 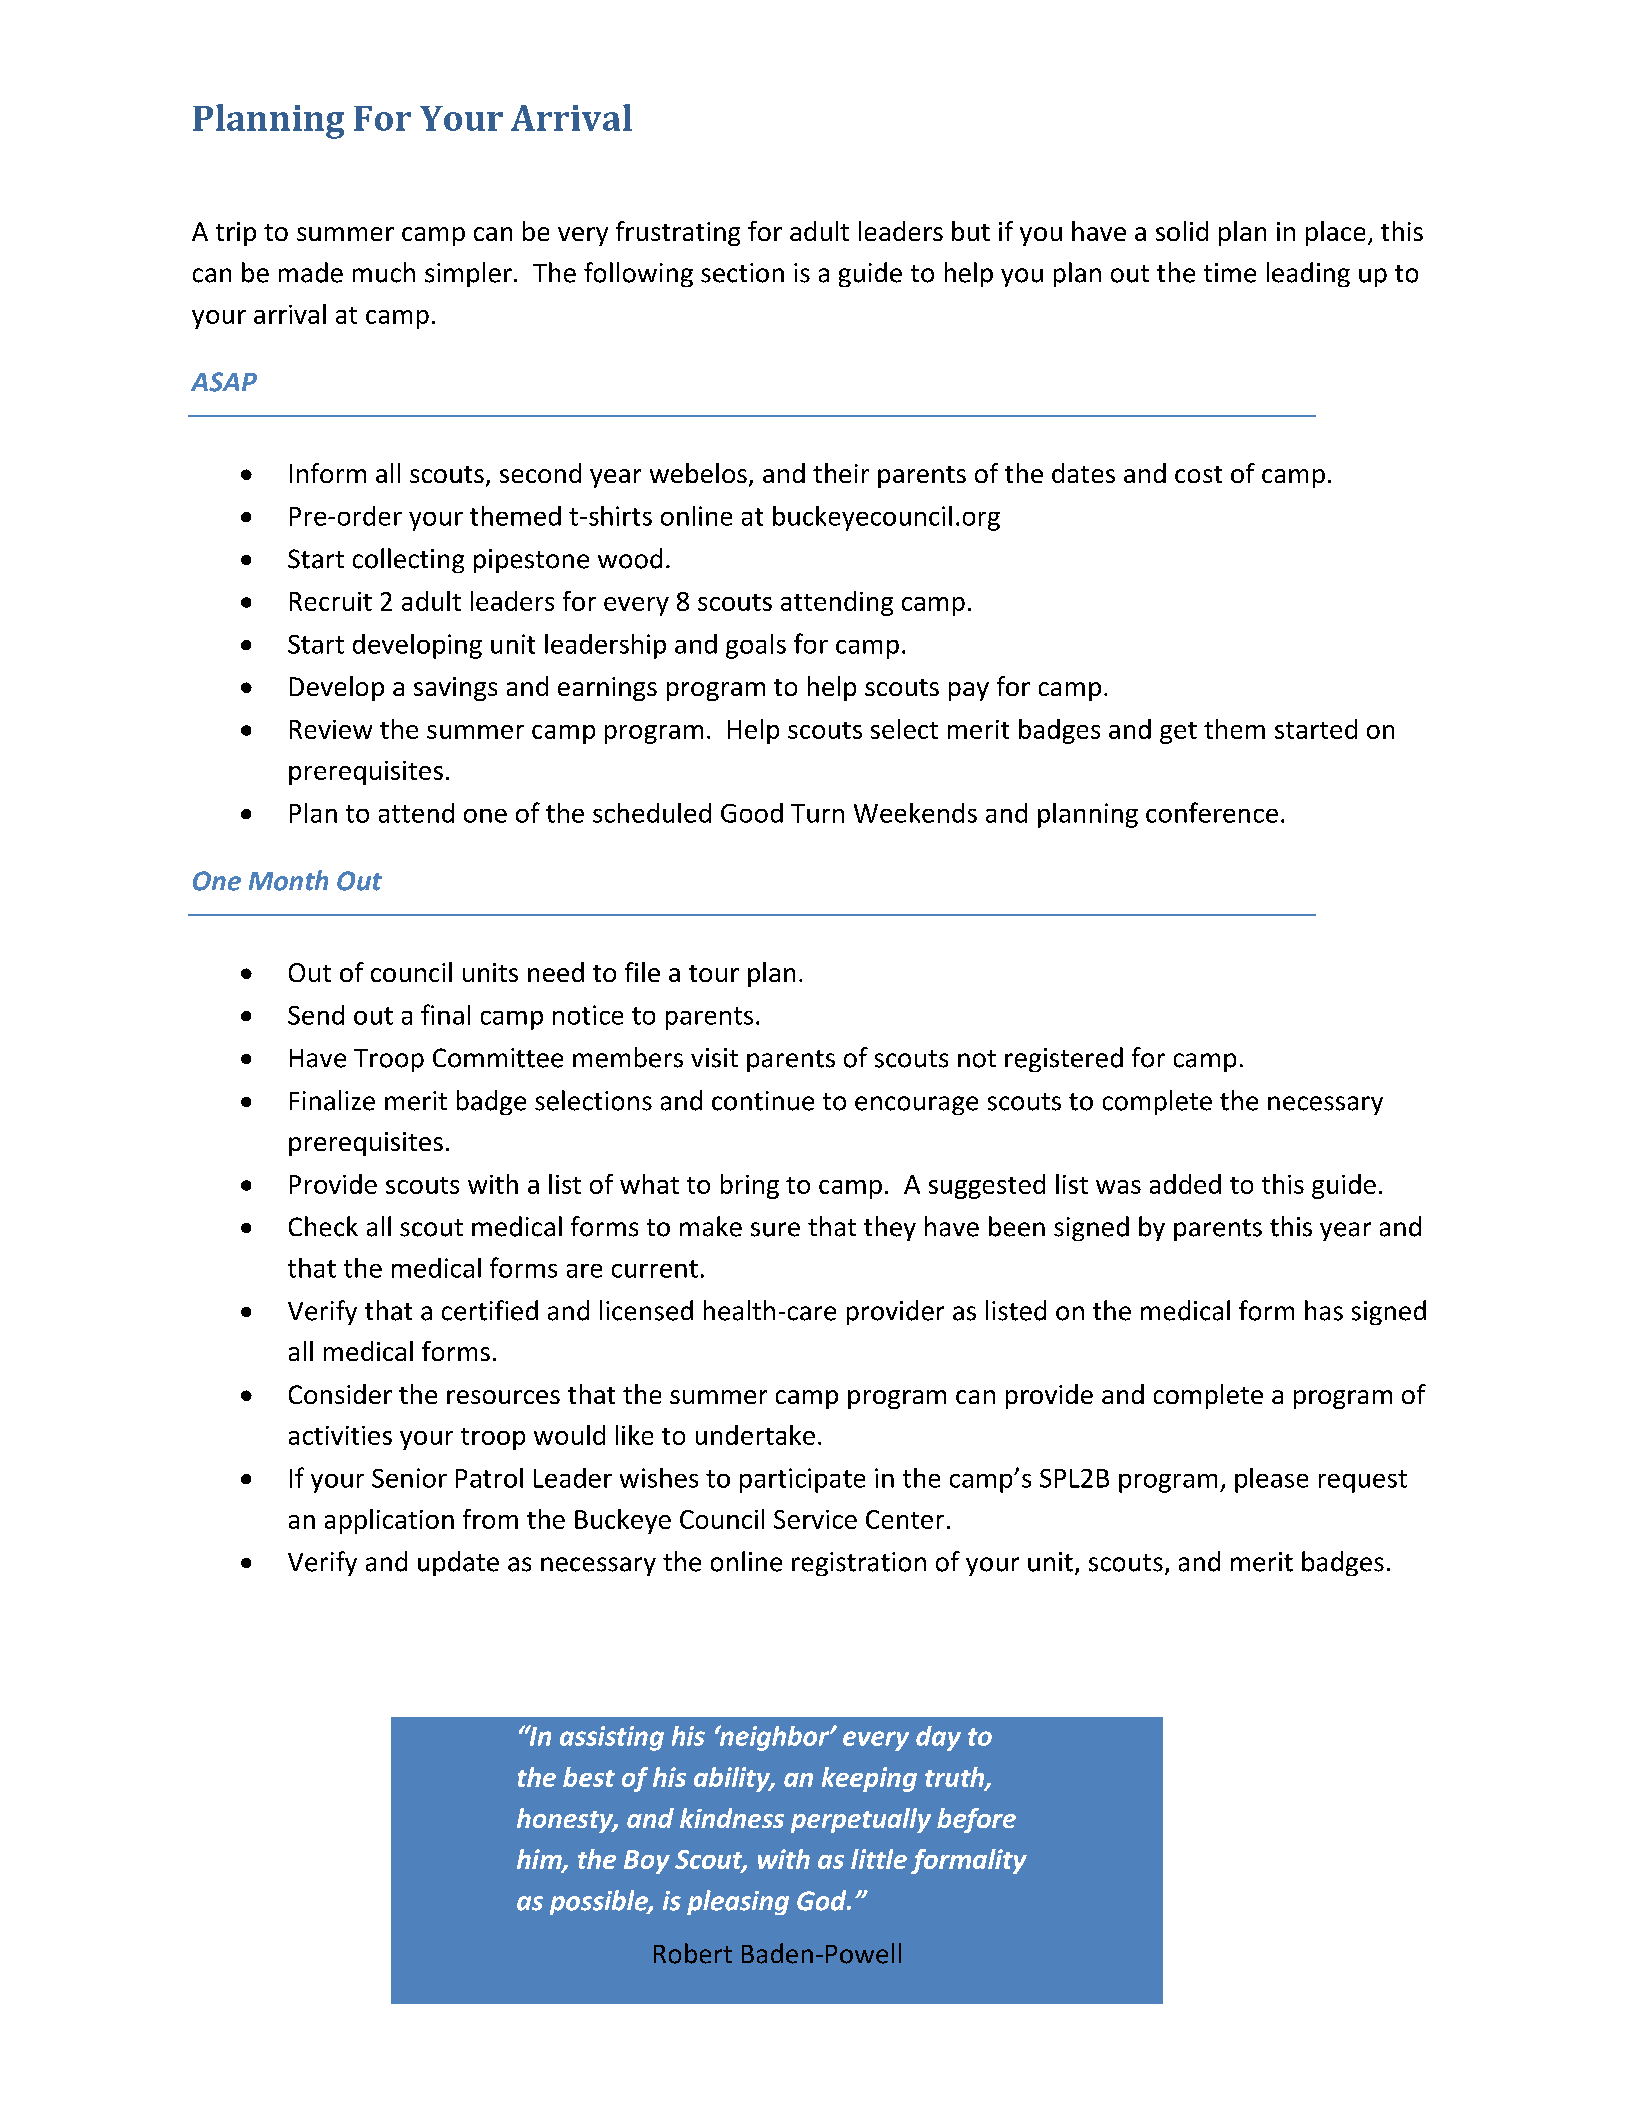 What do you see at coordinates (323, 1226) in the page?
I see `Check` at bounding box center [323, 1226].
